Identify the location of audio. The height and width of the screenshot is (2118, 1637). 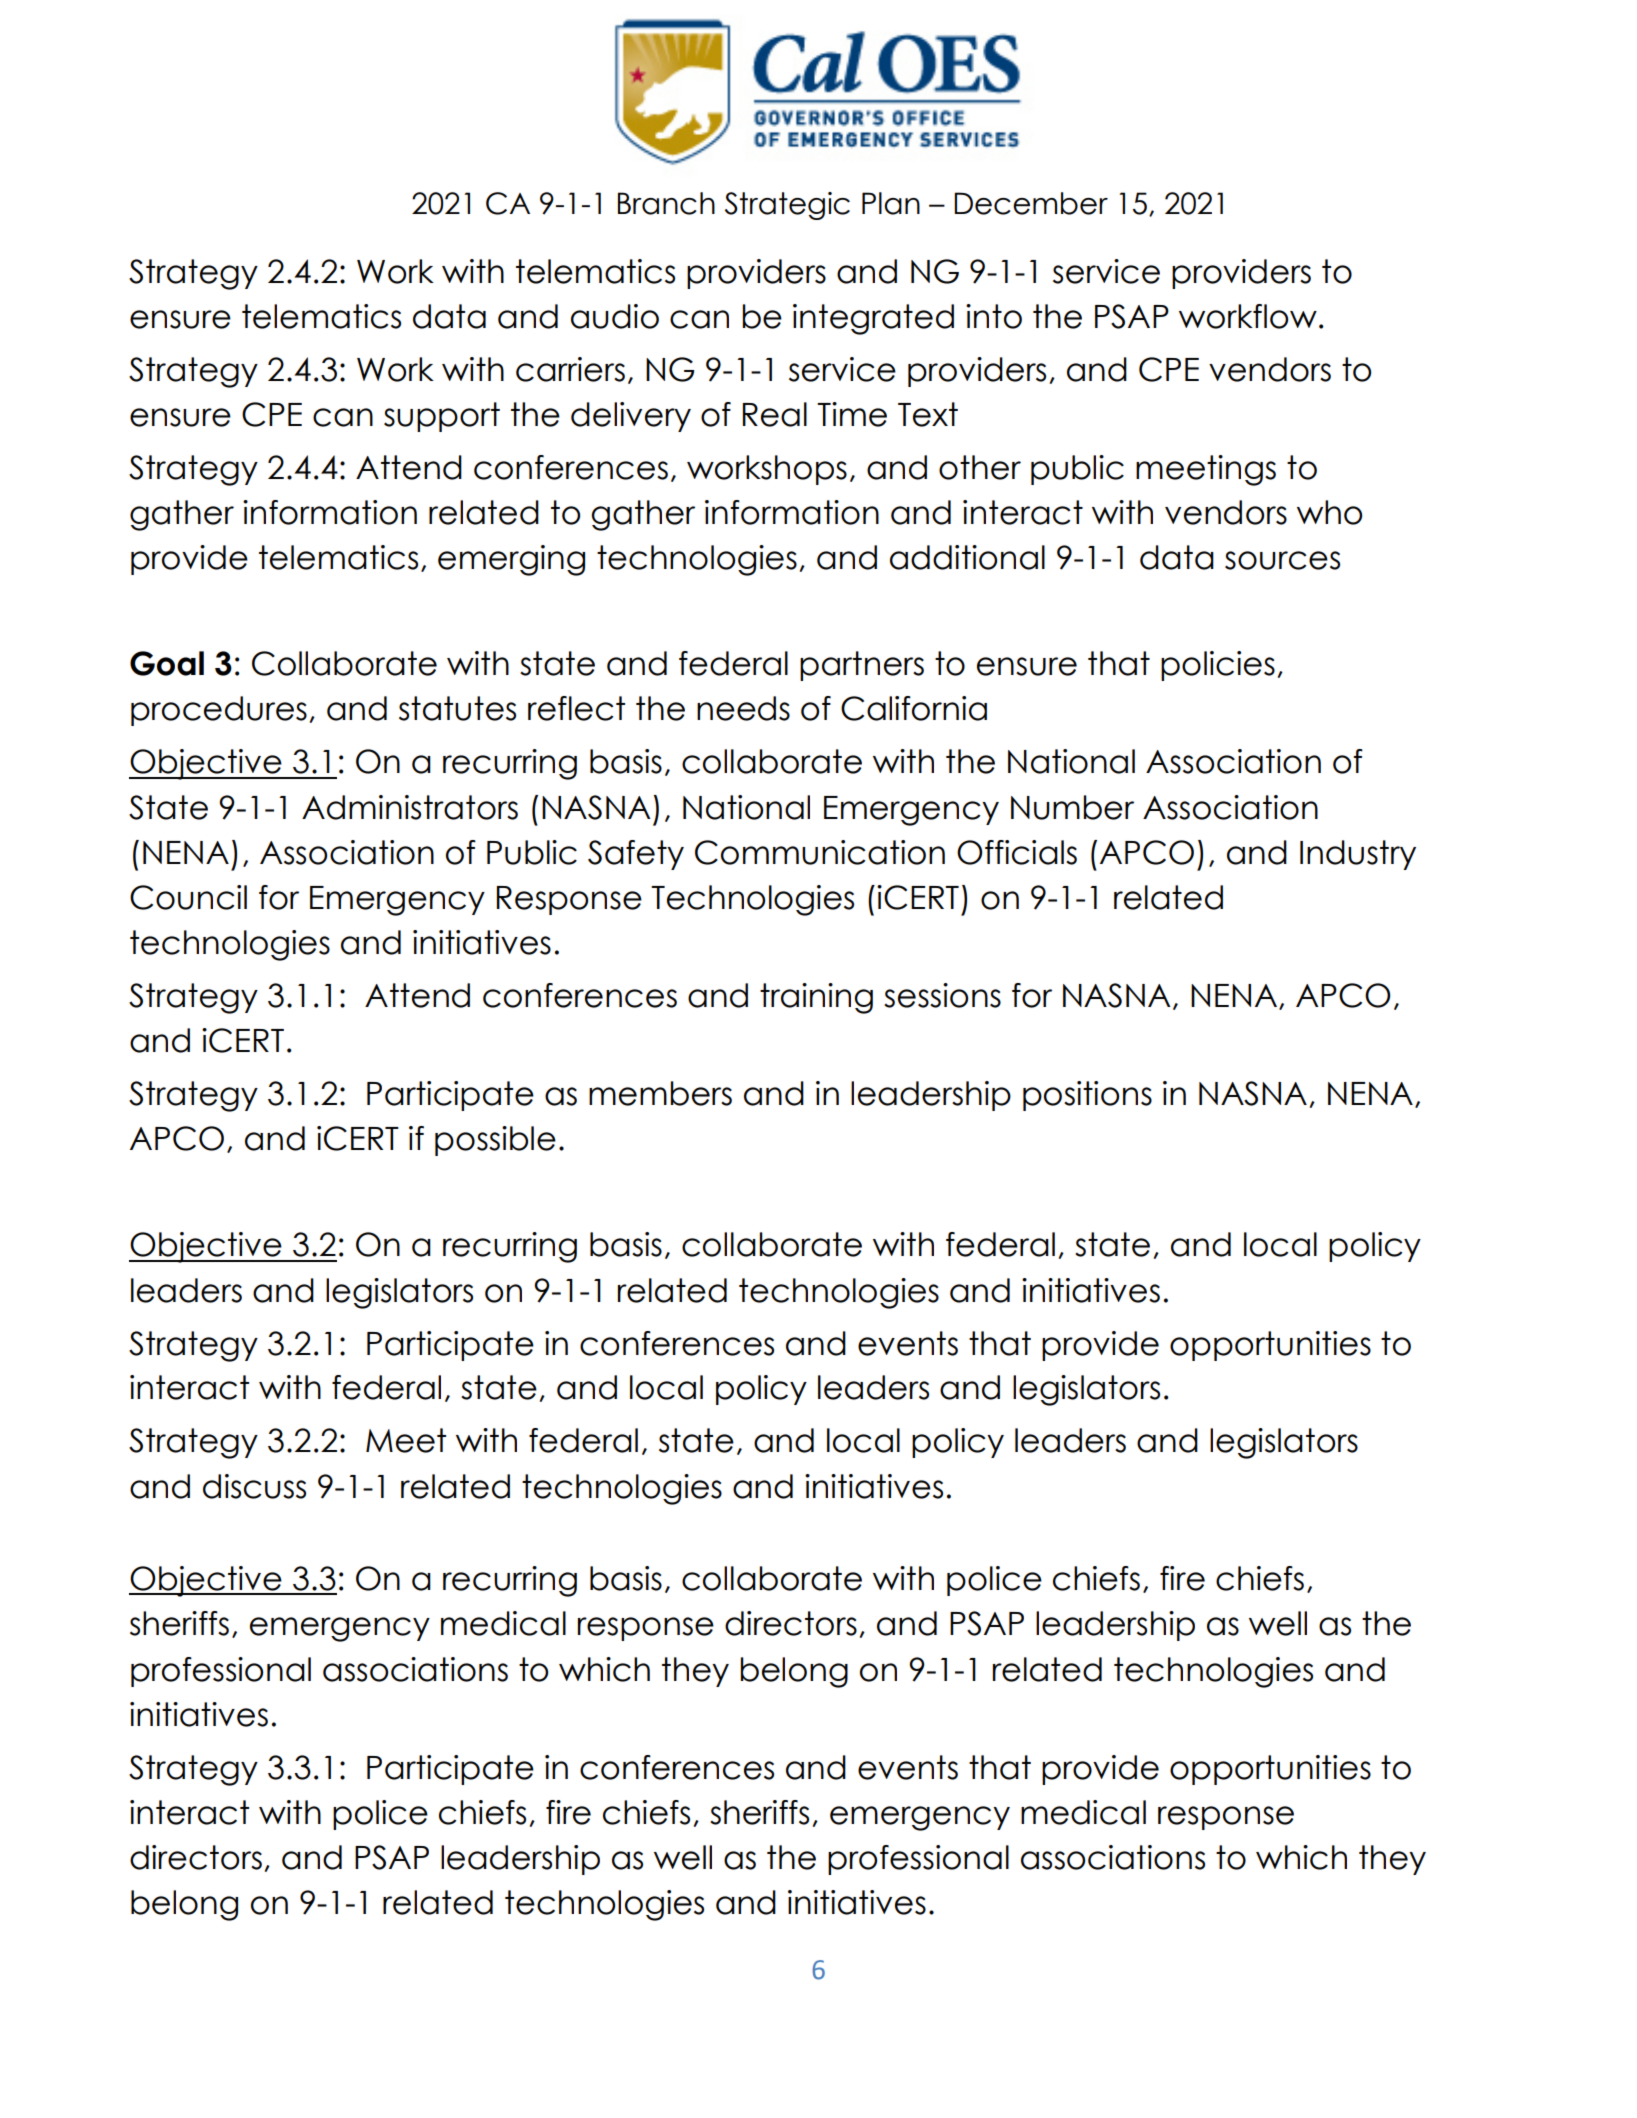
(615, 316).
